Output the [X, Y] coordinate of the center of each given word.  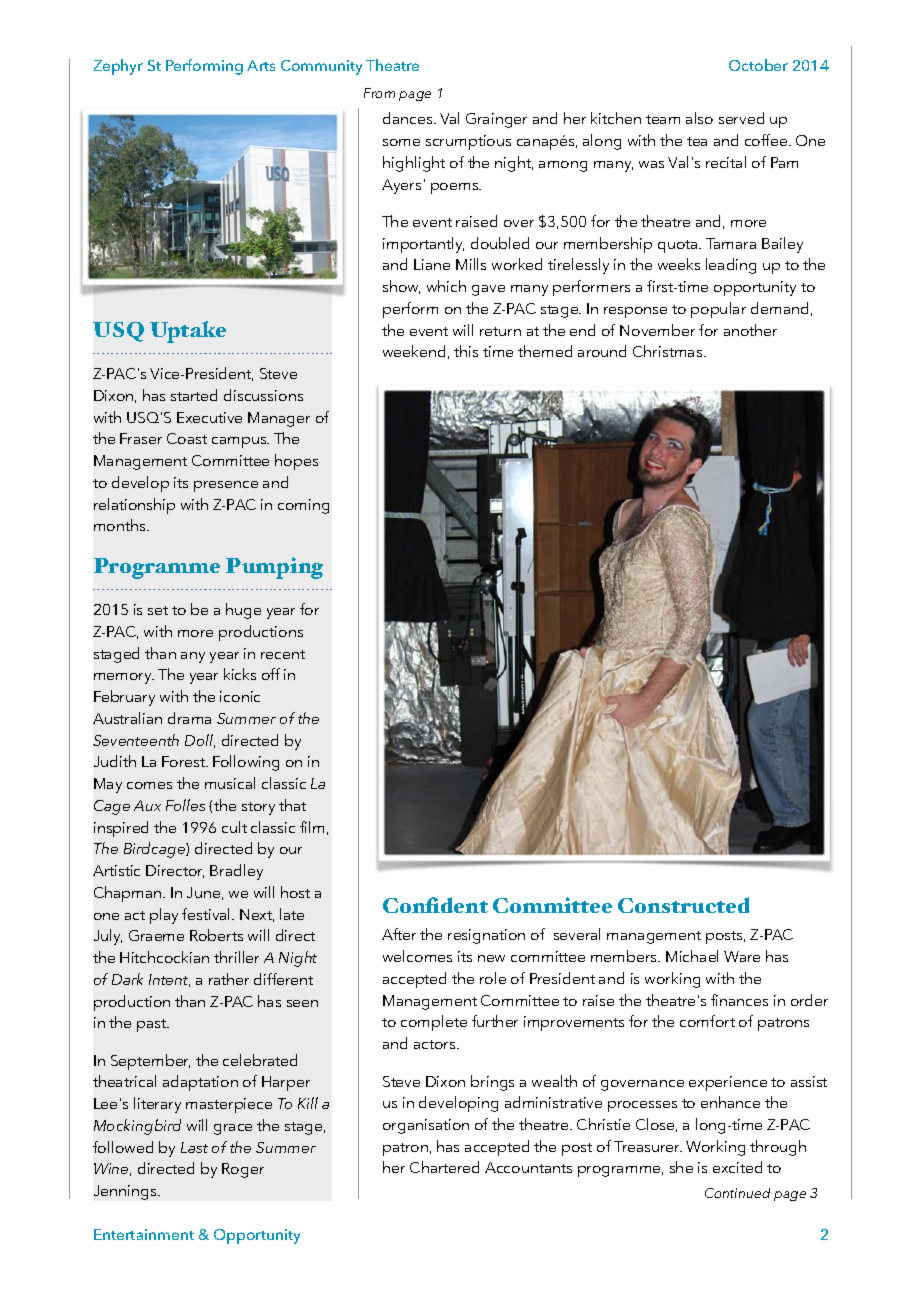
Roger [243, 1170]
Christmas [669, 351]
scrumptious [468, 142]
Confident [435, 905]
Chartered [444, 1167]
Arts [261, 65]
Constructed [684, 905]
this [466, 351]
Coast [187, 438]
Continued [737, 1193]
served [741, 118]
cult [234, 827]
